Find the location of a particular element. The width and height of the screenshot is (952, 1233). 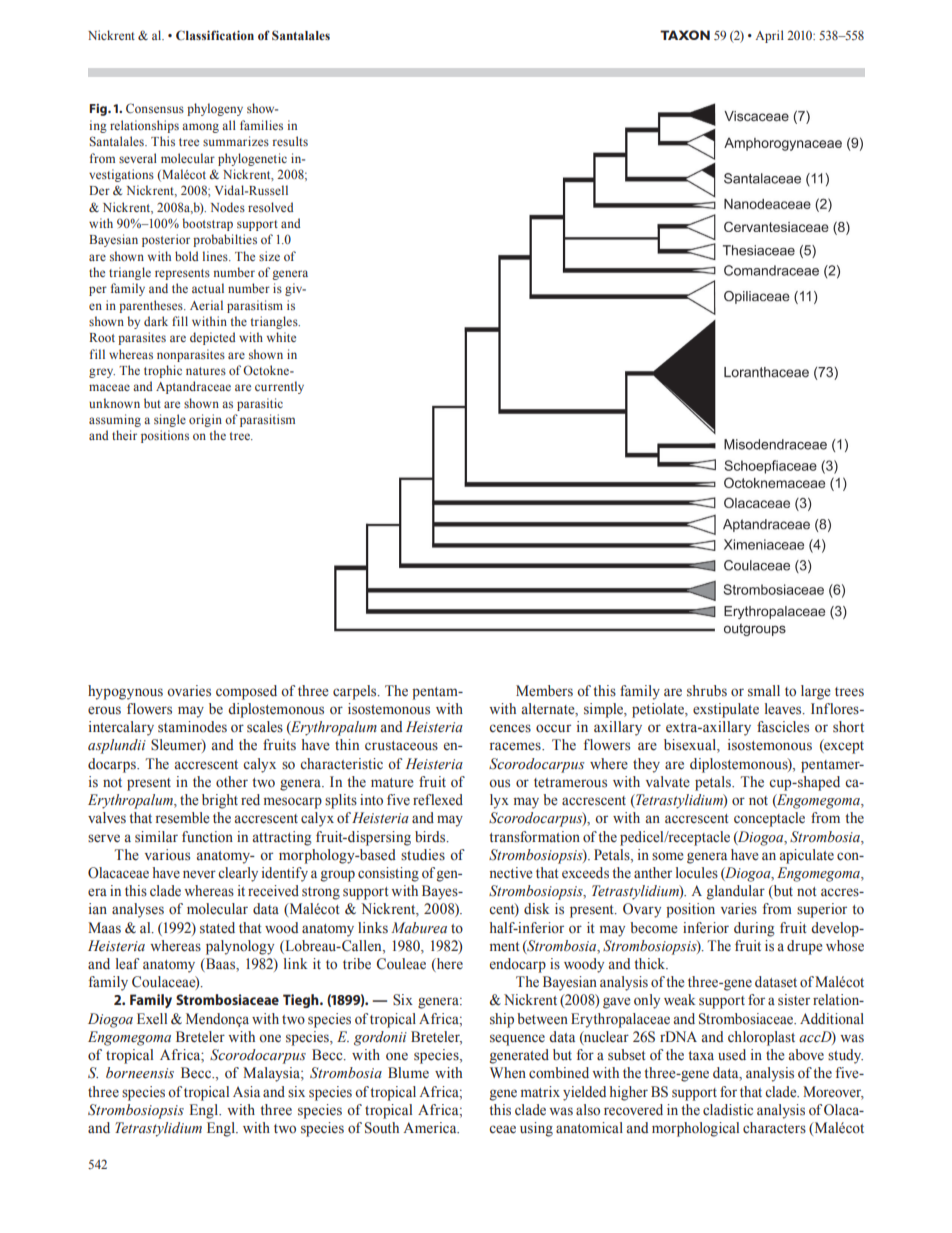

currently is located at coordinates (279, 387).
